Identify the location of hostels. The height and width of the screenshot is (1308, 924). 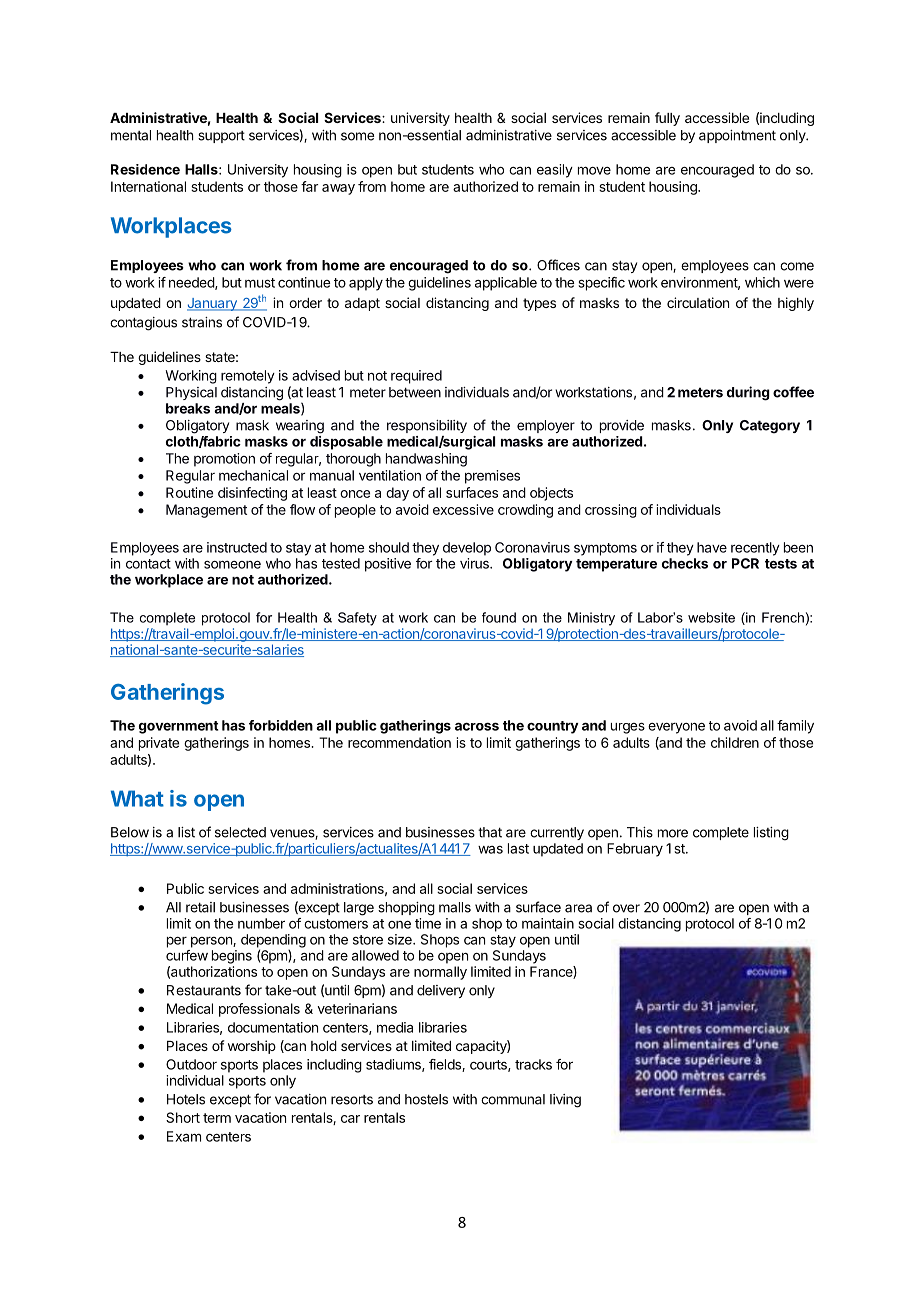
(426, 1099).
